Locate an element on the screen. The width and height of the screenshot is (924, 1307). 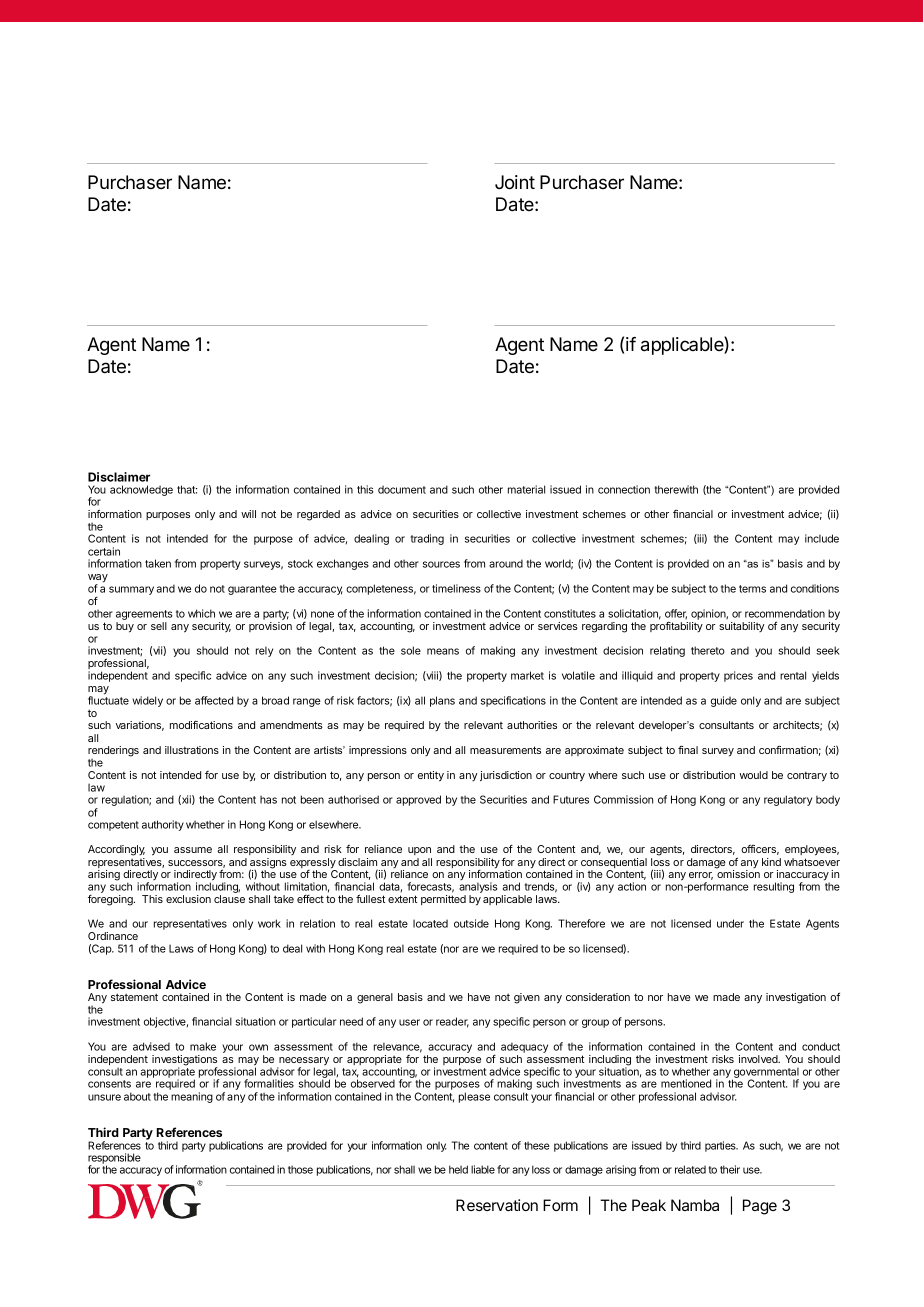
upon is located at coordinates (419, 851).
